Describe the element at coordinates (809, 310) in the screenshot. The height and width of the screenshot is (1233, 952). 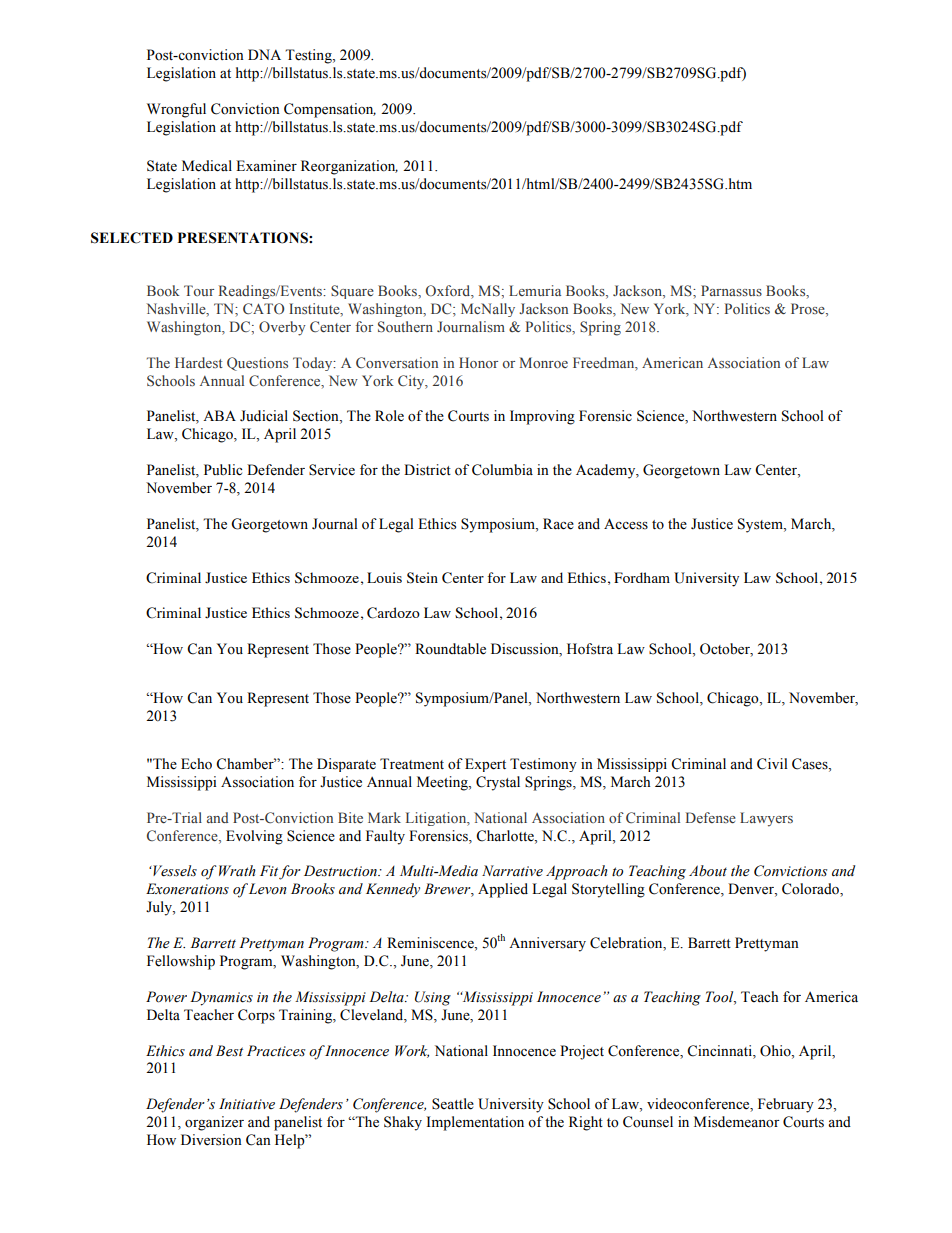
I see `Prose` at that location.
